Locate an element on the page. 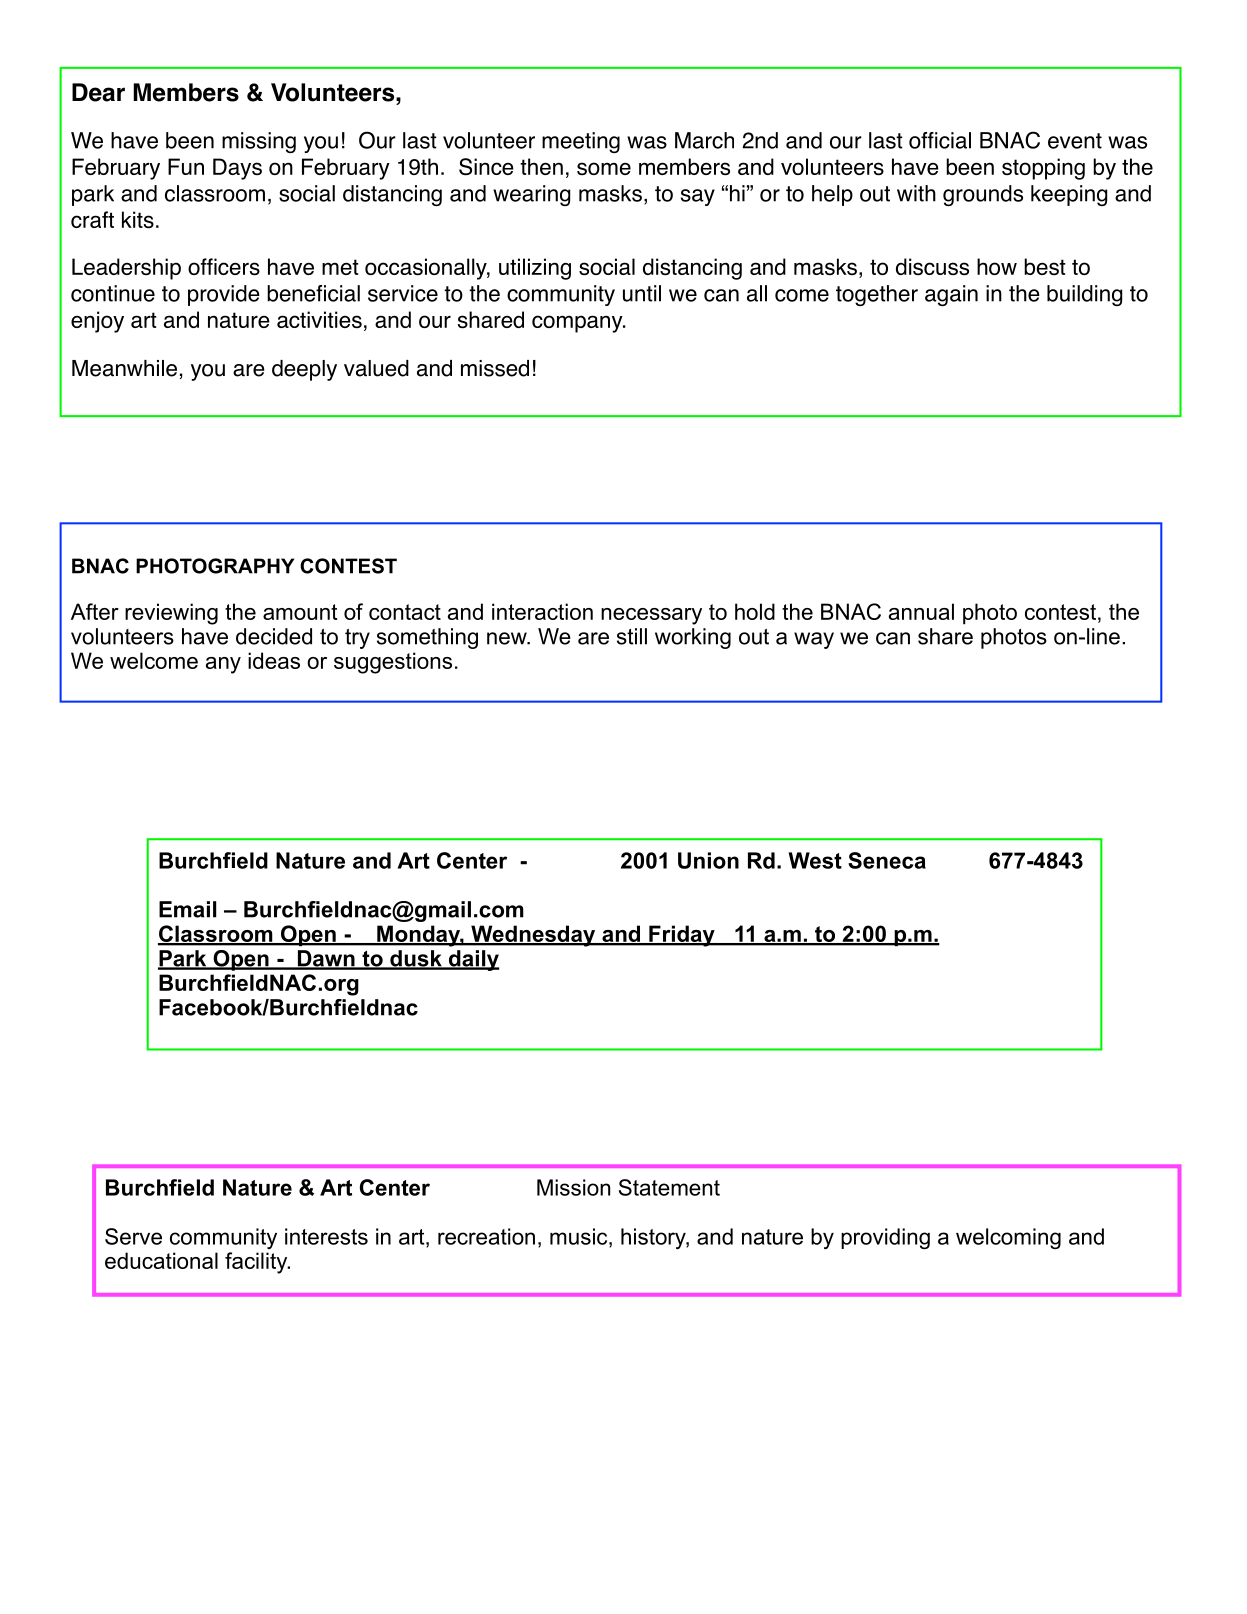 The width and height of the image is (1247, 1614). missing is located at coordinates (259, 142).
